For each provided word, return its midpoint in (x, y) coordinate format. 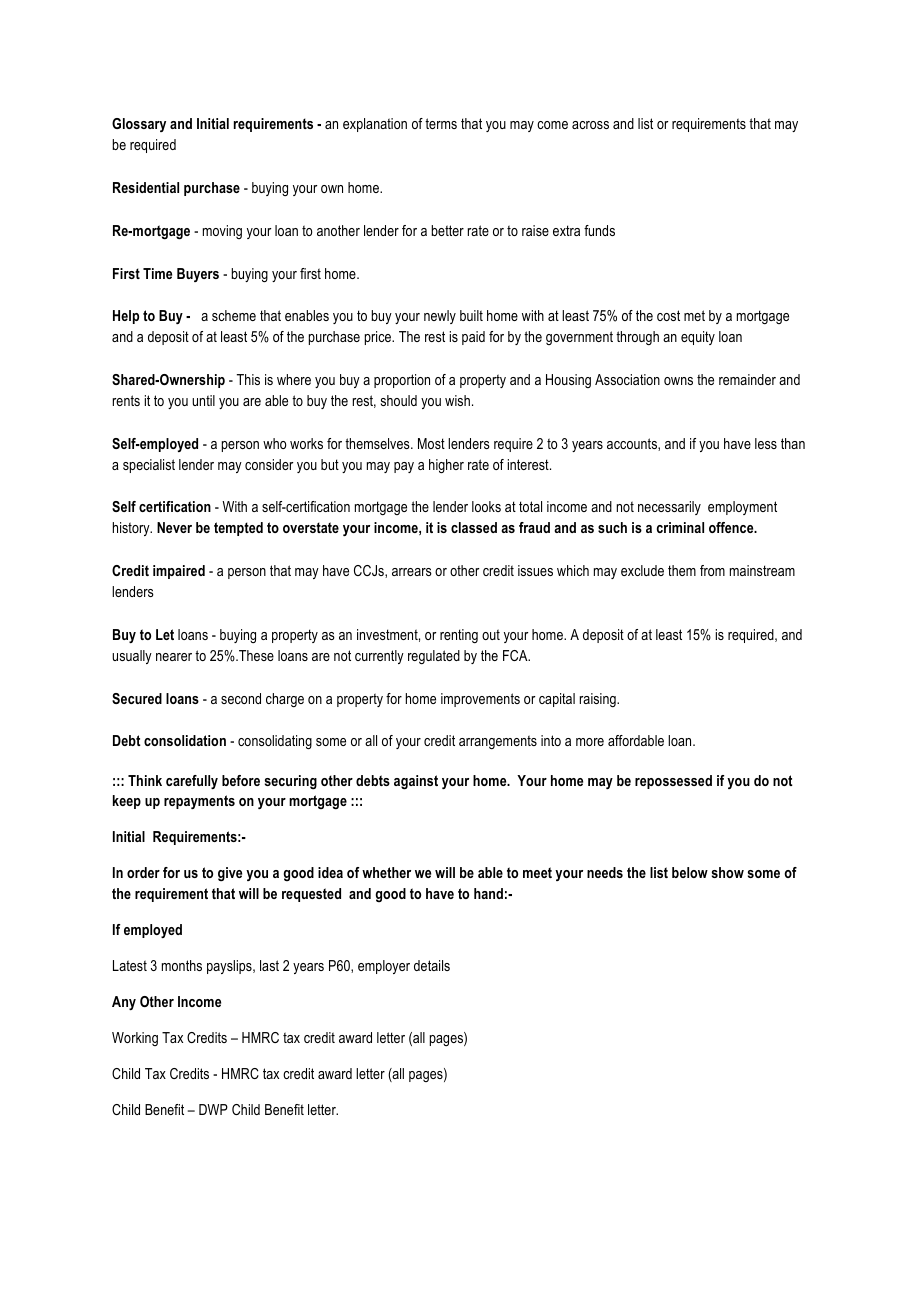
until (203, 400)
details (432, 965)
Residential (146, 187)
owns (678, 381)
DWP (213, 1109)
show (728, 872)
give (230, 874)
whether (386, 872)
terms (441, 123)
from (712, 570)
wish (457, 400)
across (590, 125)
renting (459, 636)
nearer (174, 657)
